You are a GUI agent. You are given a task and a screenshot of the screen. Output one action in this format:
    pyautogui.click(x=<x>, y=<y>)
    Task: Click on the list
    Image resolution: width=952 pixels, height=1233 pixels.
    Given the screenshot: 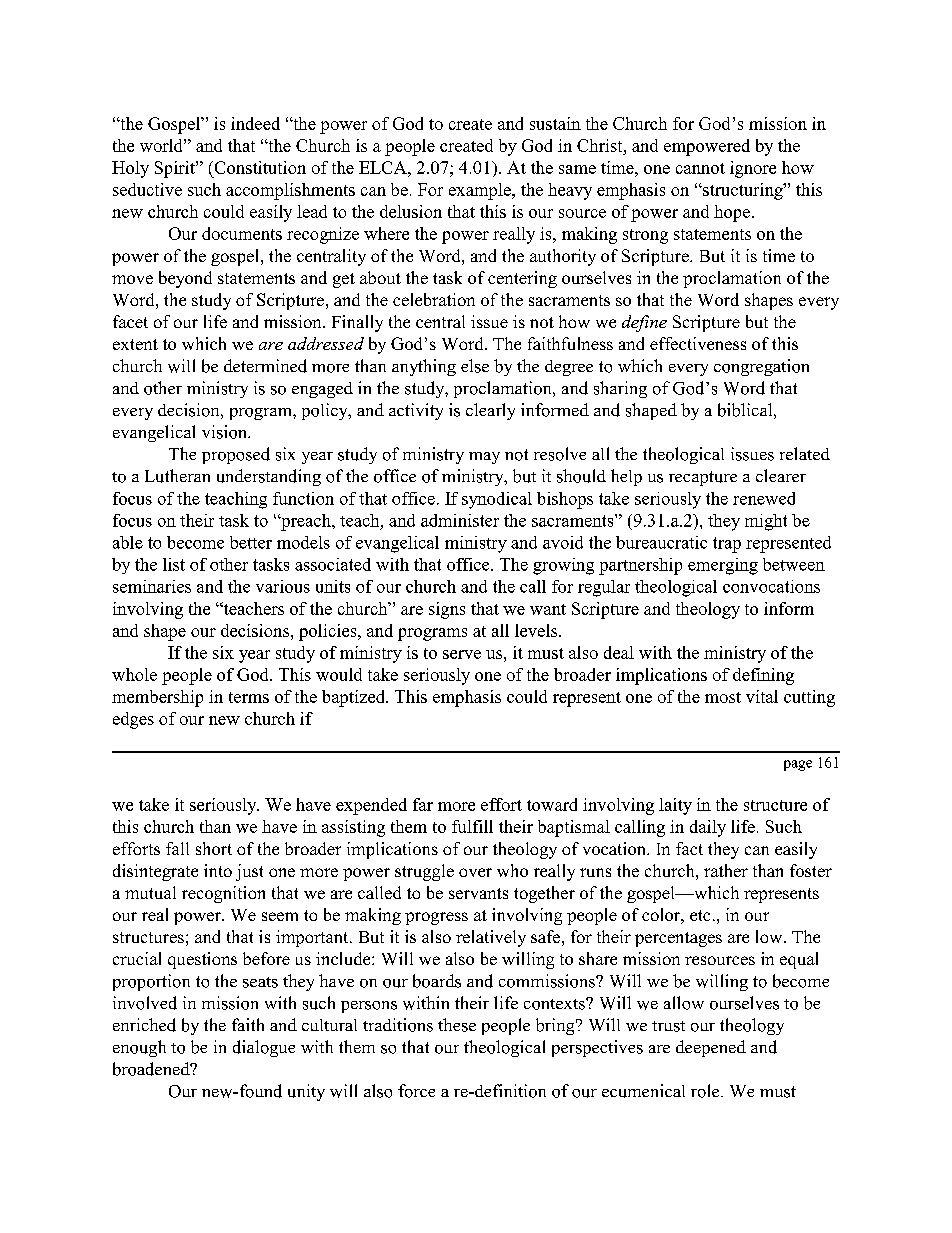 What is the action you would take?
    pyautogui.click(x=174, y=564)
